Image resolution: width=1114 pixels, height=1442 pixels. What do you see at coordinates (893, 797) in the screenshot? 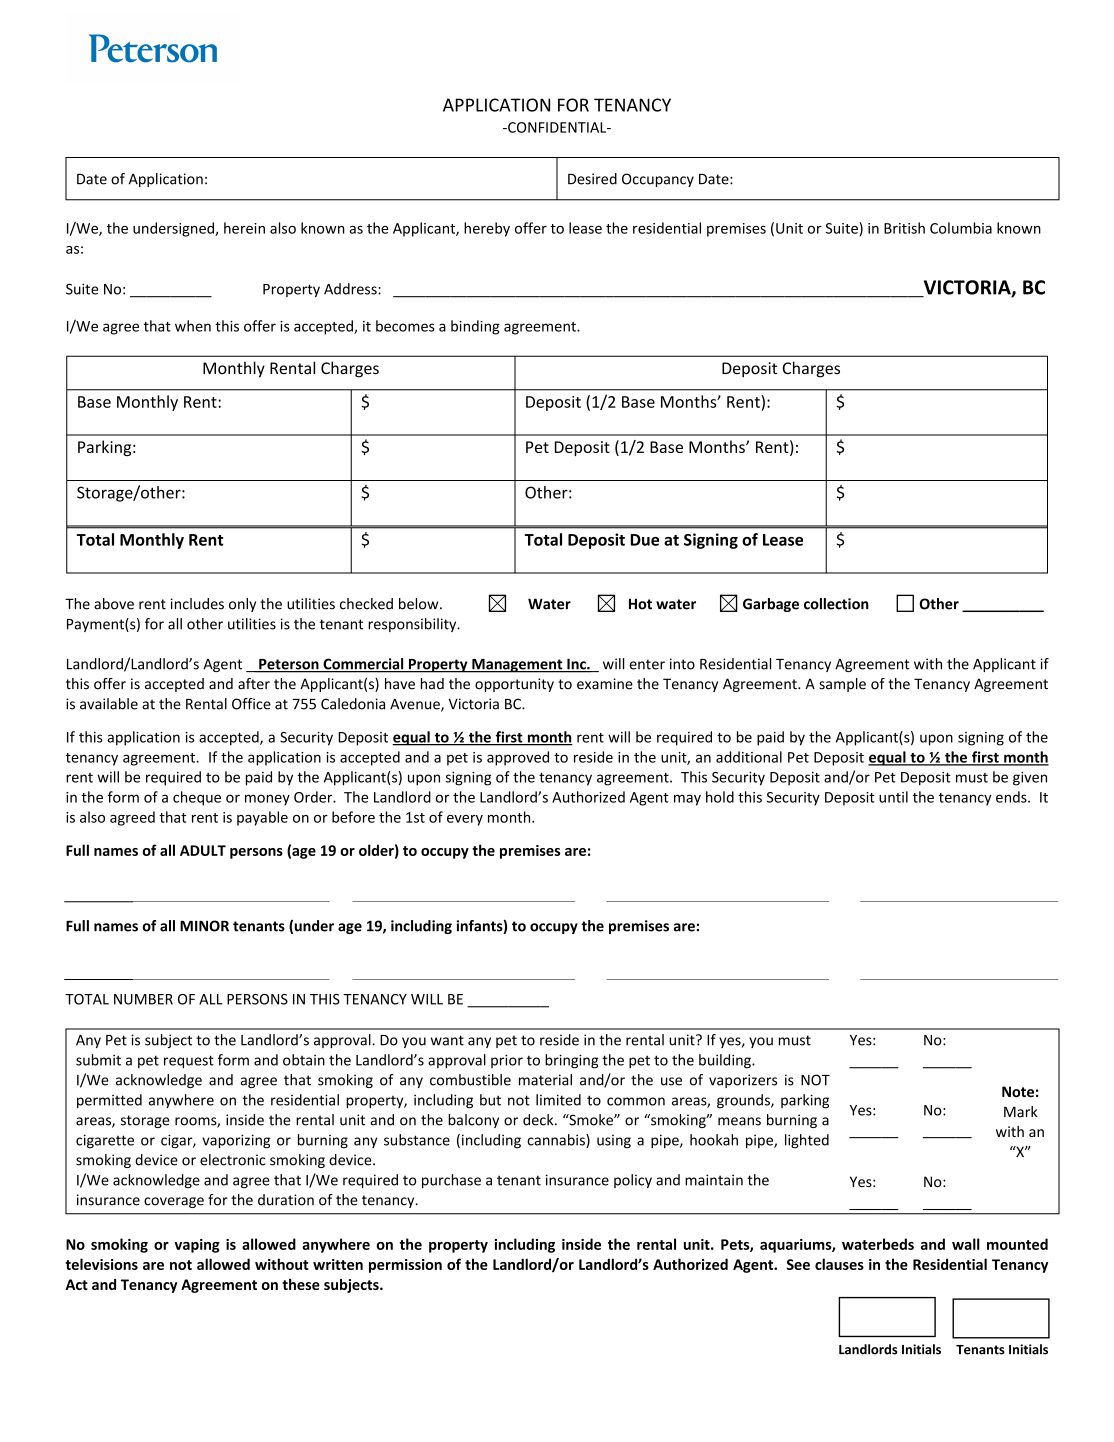
I see `until` at bounding box center [893, 797].
